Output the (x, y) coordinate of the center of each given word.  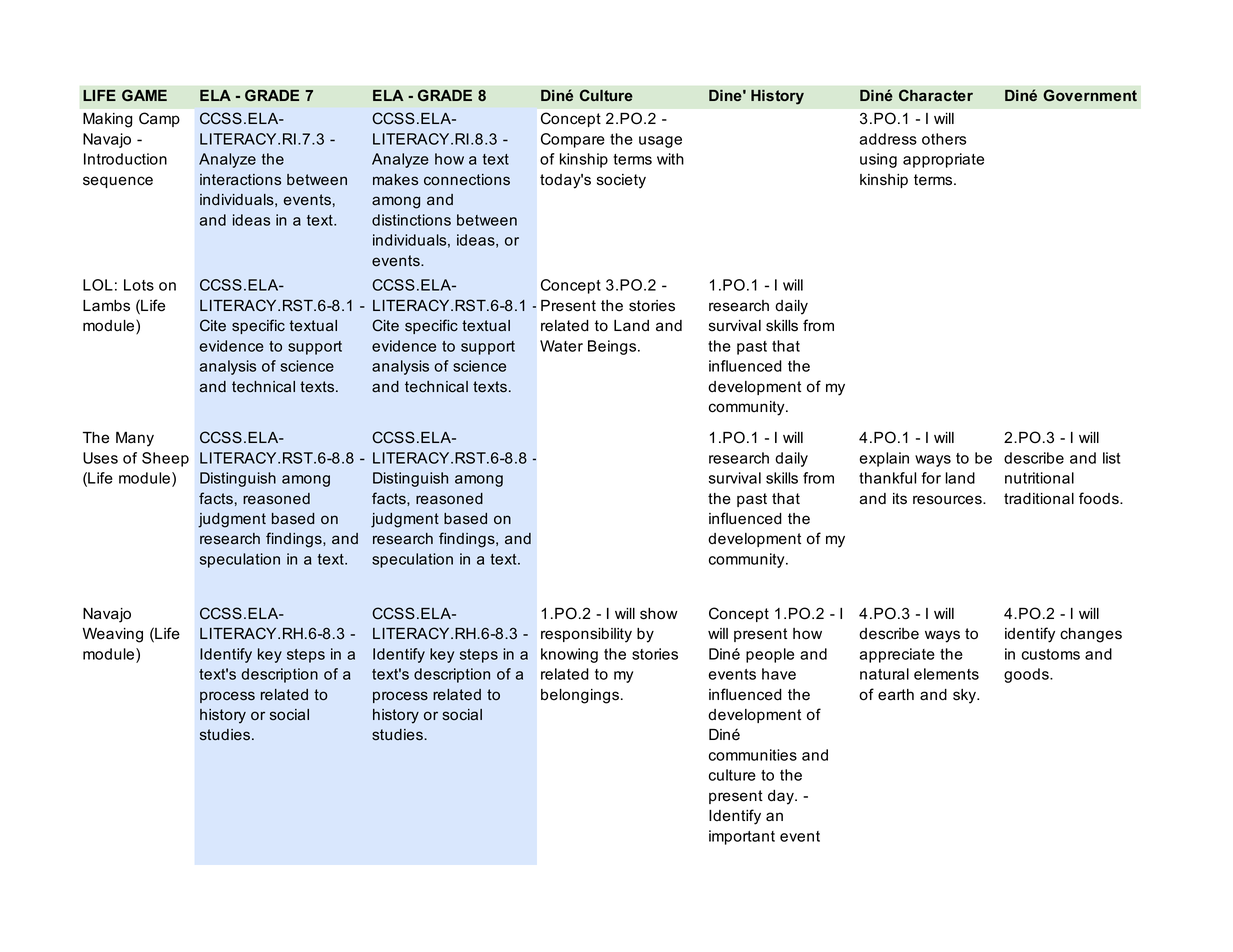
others (944, 139)
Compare (573, 140)
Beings (613, 347)
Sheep (165, 459)
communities (753, 755)
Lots (139, 285)
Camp (159, 119)
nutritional (1039, 478)
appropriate (943, 160)
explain (884, 459)
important (742, 837)
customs (1051, 654)
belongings (580, 696)
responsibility (586, 635)
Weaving (113, 635)
